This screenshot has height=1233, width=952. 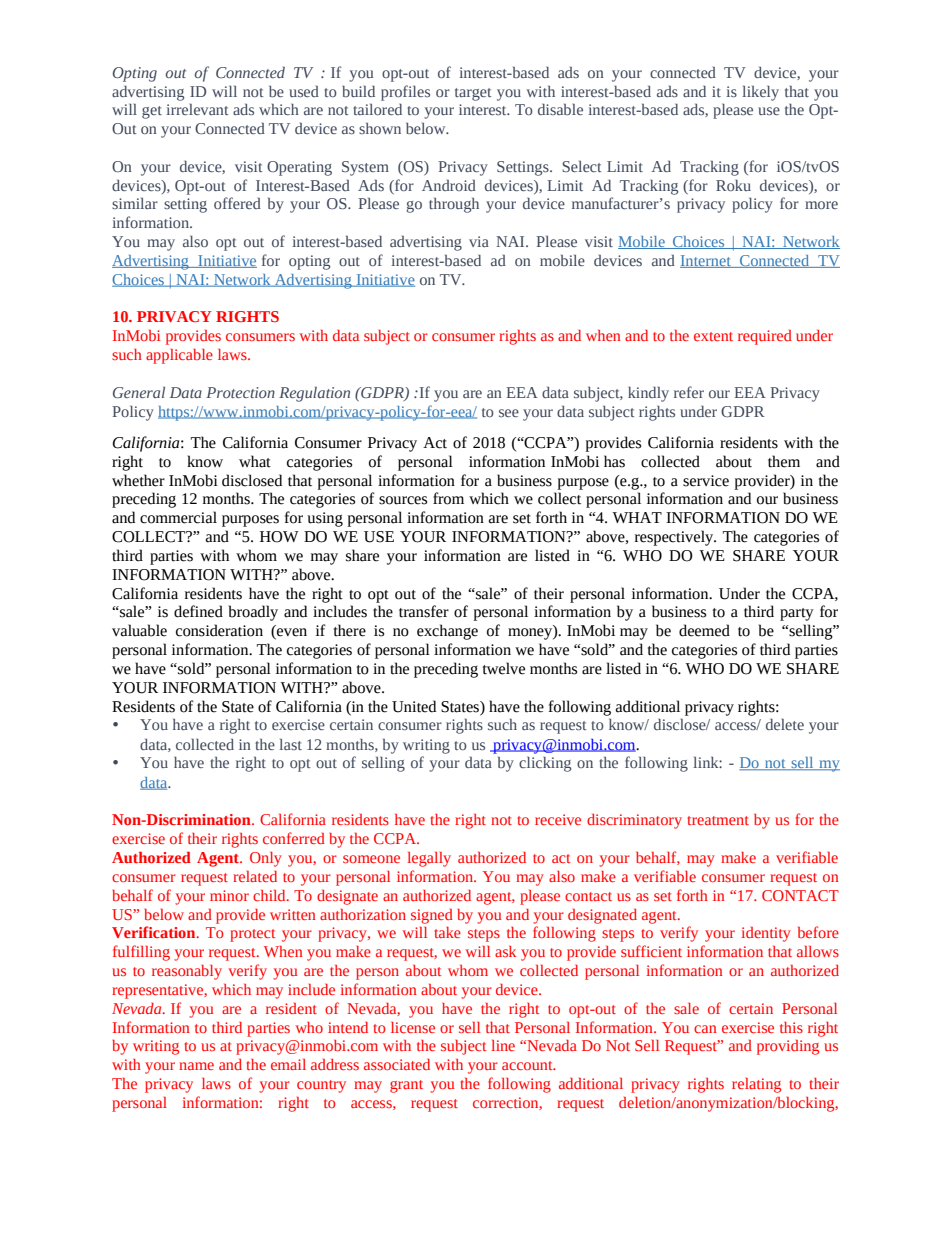 I want to click on name, so click(x=196, y=1066).
